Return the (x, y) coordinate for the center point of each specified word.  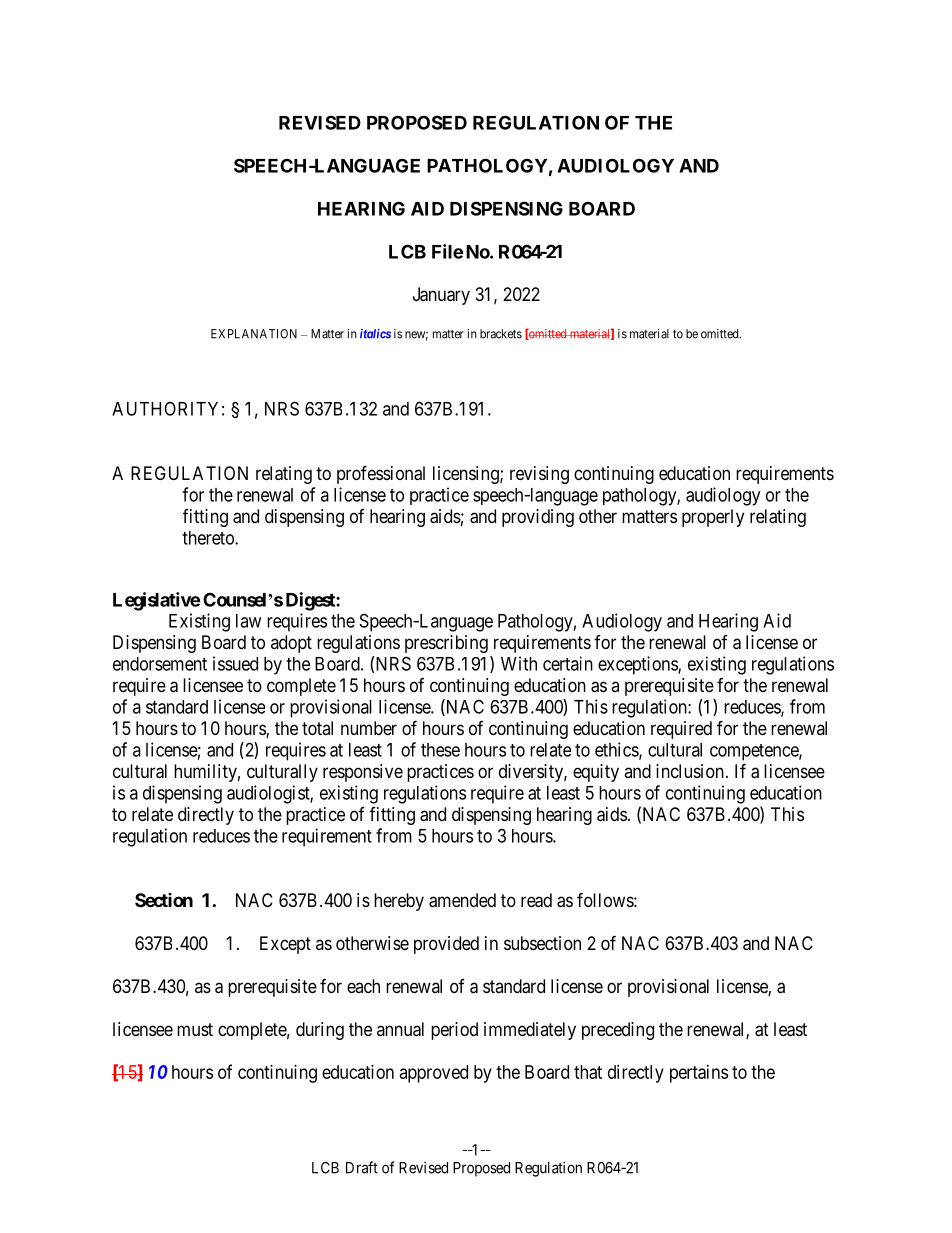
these (440, 750)
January (441, 296)
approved (434, 1074)
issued (235, 663)
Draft (362, 1167)
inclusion (690, 771)
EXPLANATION (254, 334)
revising (539, 475)
